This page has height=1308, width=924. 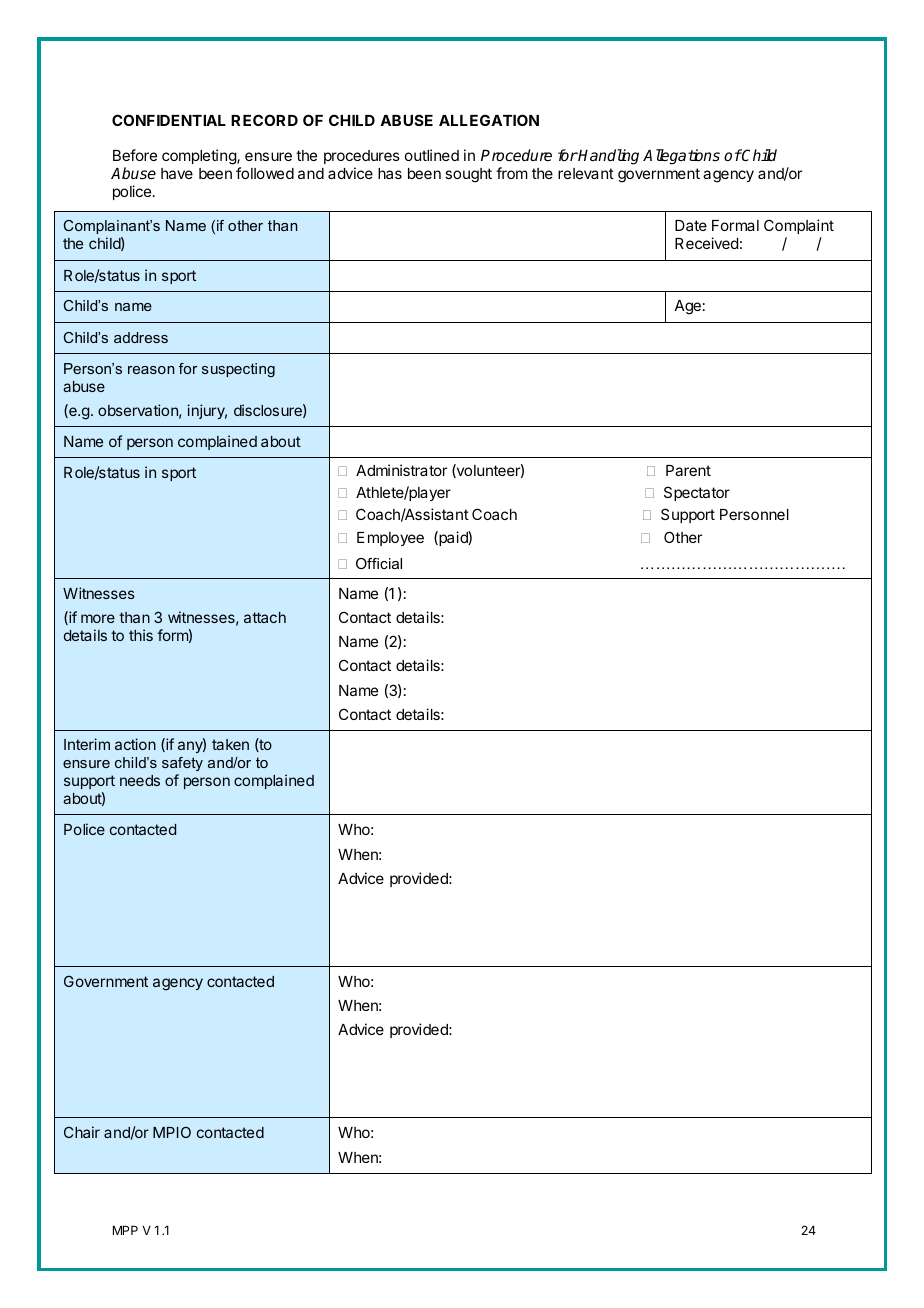 What do you see at coordinates (125, 1230) in the page?
I see `MPP` at bounding box center [125, 1230].
